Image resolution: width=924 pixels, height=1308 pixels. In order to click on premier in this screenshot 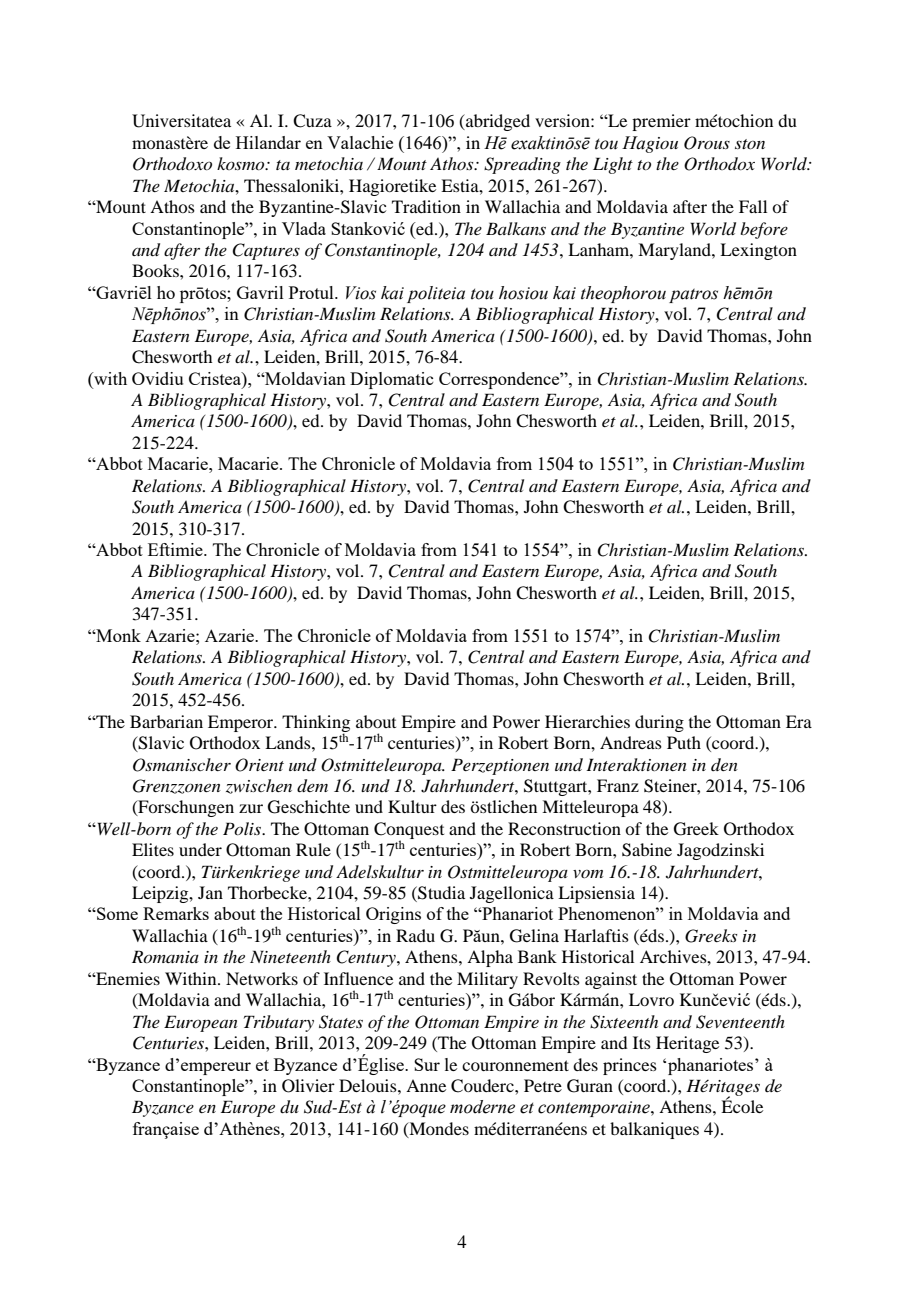, I will do `click(661, 122)`.
